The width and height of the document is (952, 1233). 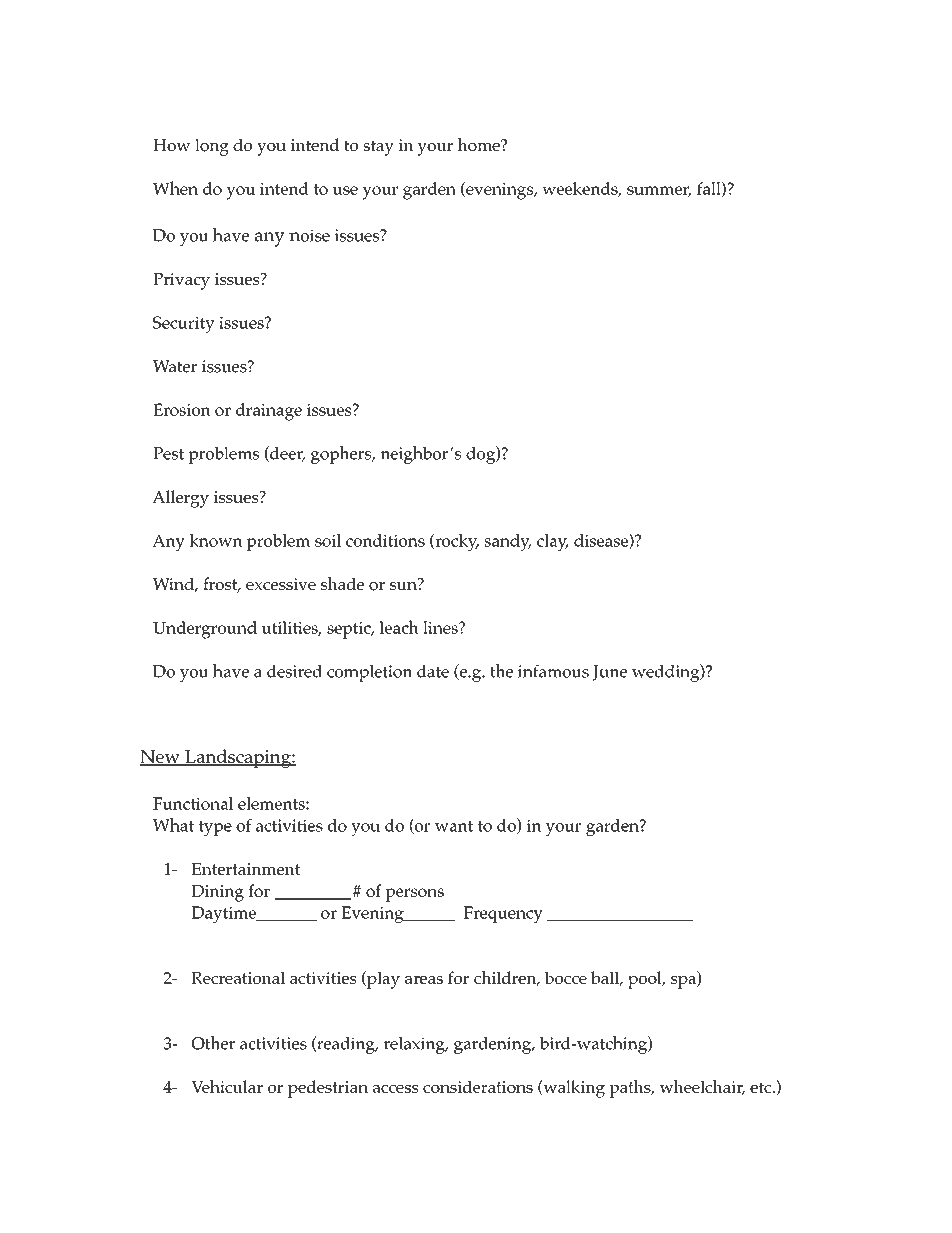 I want to click on considerations, so click(x=478, y=1086).
